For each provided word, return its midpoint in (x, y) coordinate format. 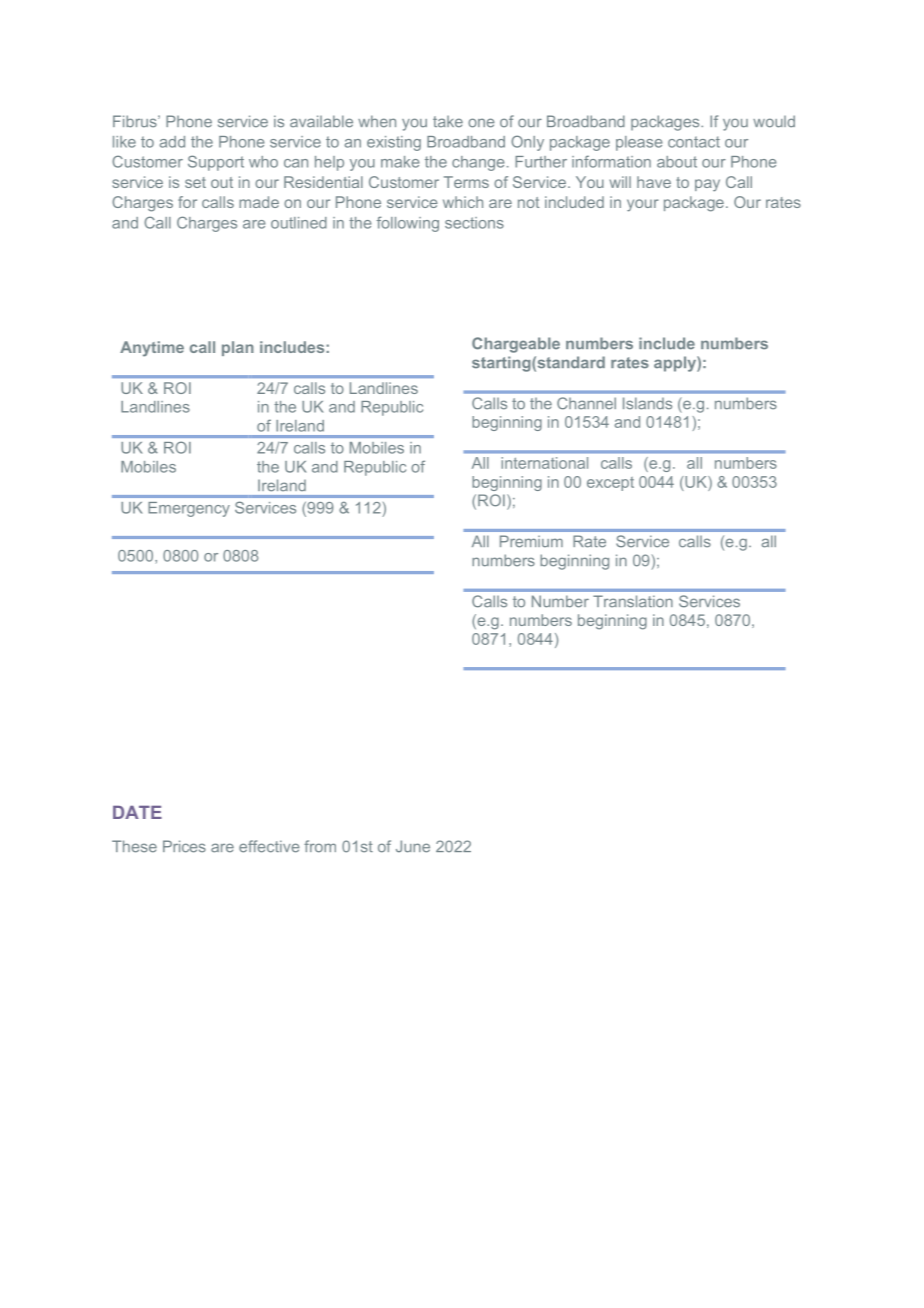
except (610, 484)
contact (694, 142)
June (413, 846)
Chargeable (516, 345)
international (544, 463)
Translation (633, 601)
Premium (531, 541)
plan (238, 348)
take (448, 121)
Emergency (189, 509)
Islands (647, 403)
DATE (137, 812)
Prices (184, 846)
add (172, 142)
